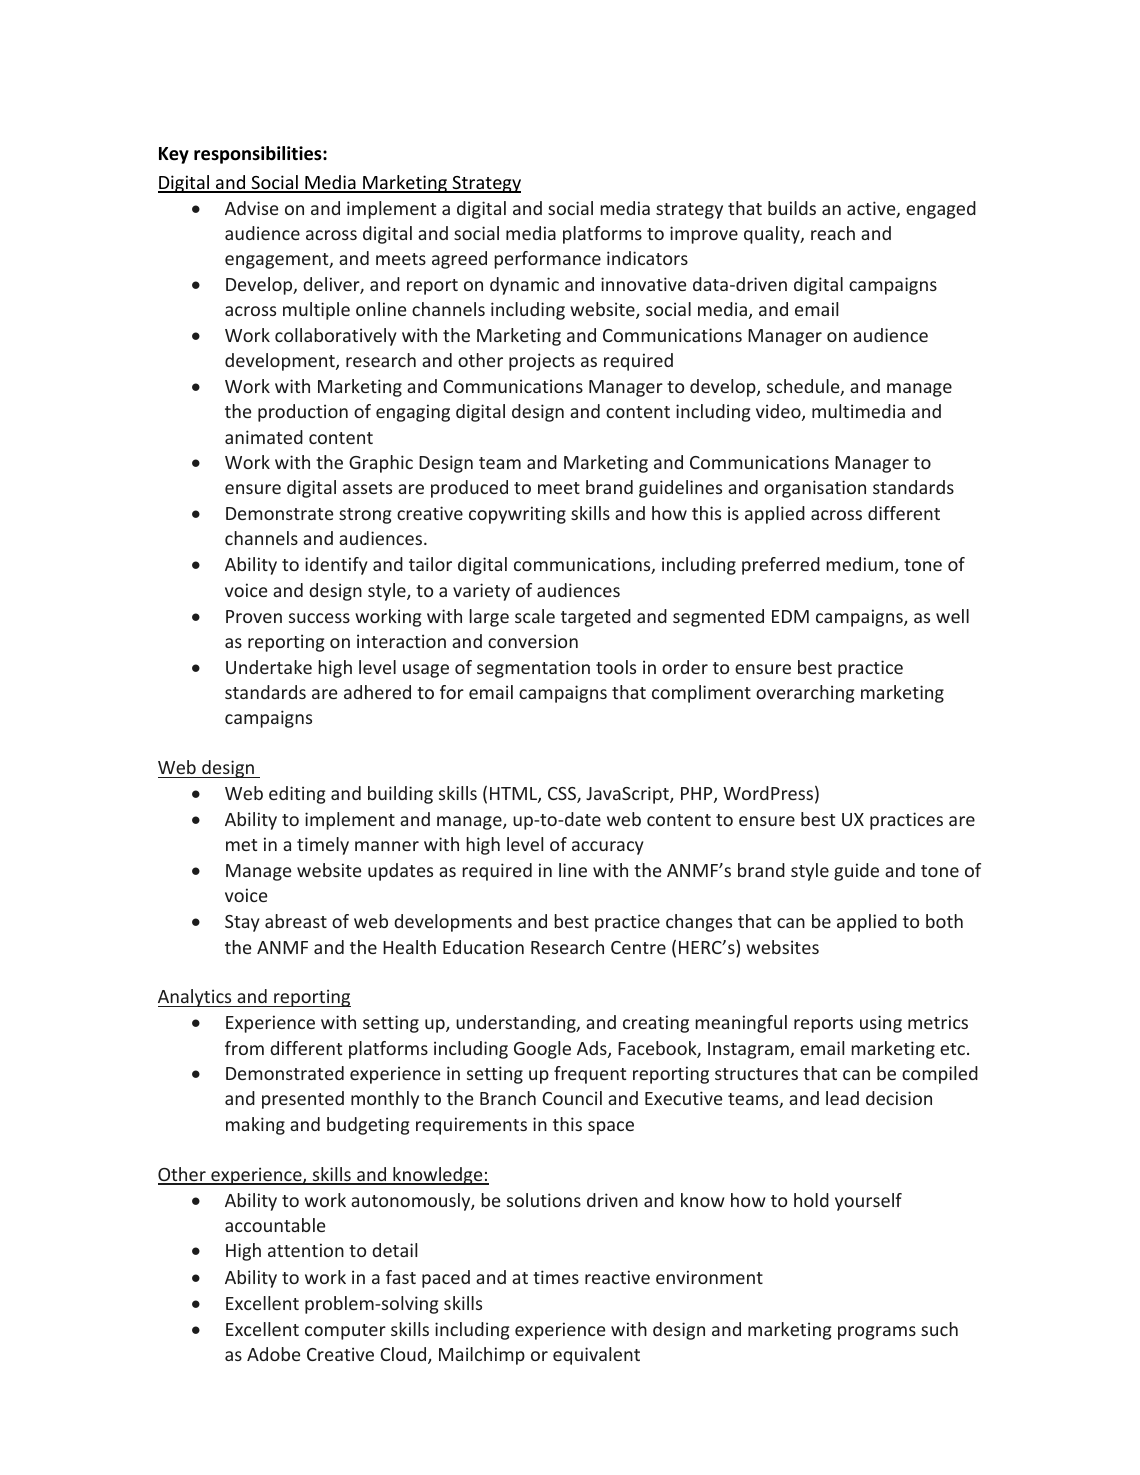  Describe the element at coordinates (833, 233) in the screenshot. I see `reach` at that location.
